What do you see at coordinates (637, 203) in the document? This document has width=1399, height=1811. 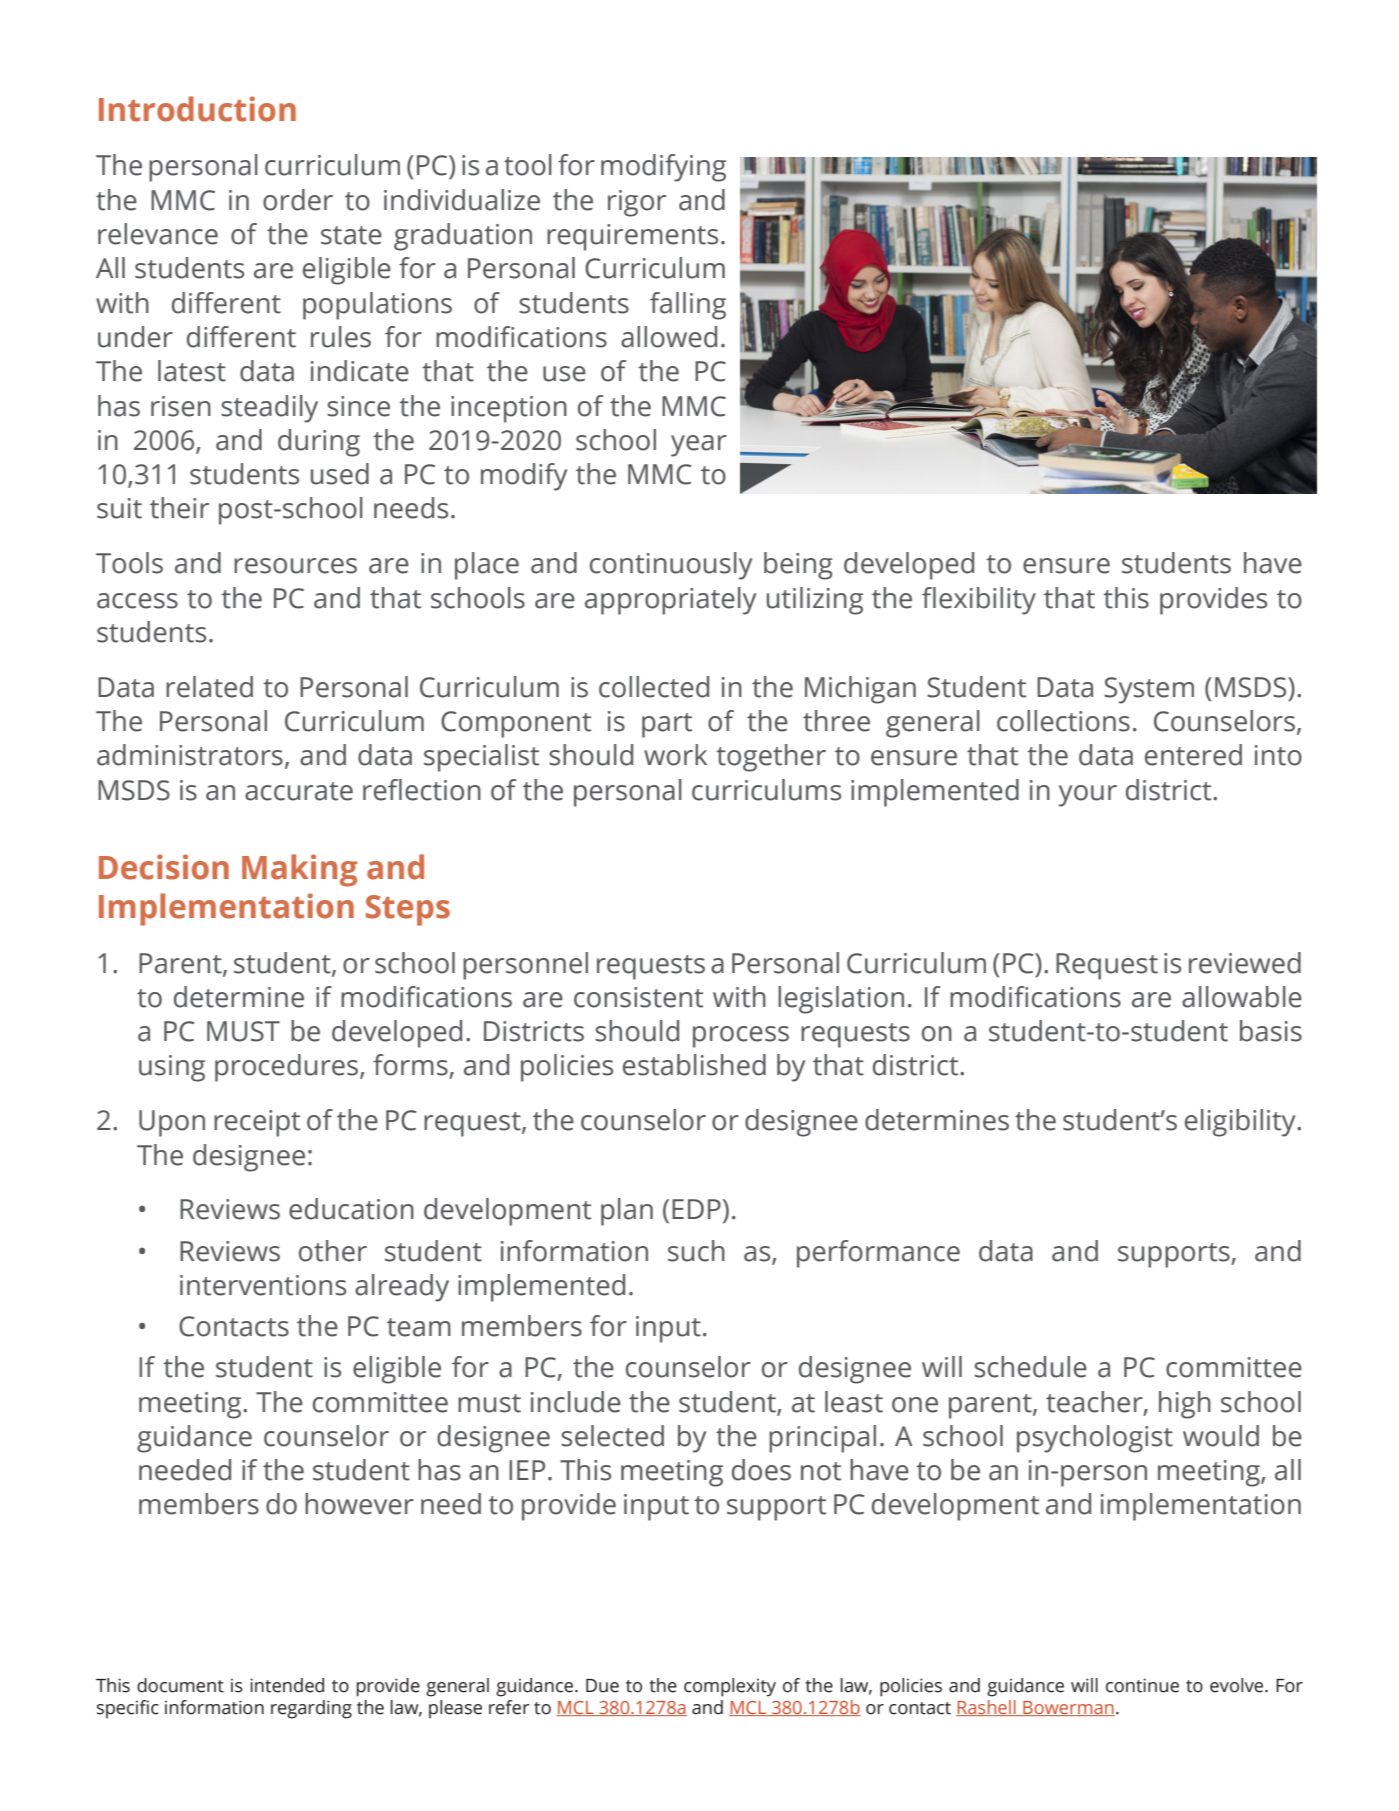 I see `rigor` at bounding box center [637, 203].
